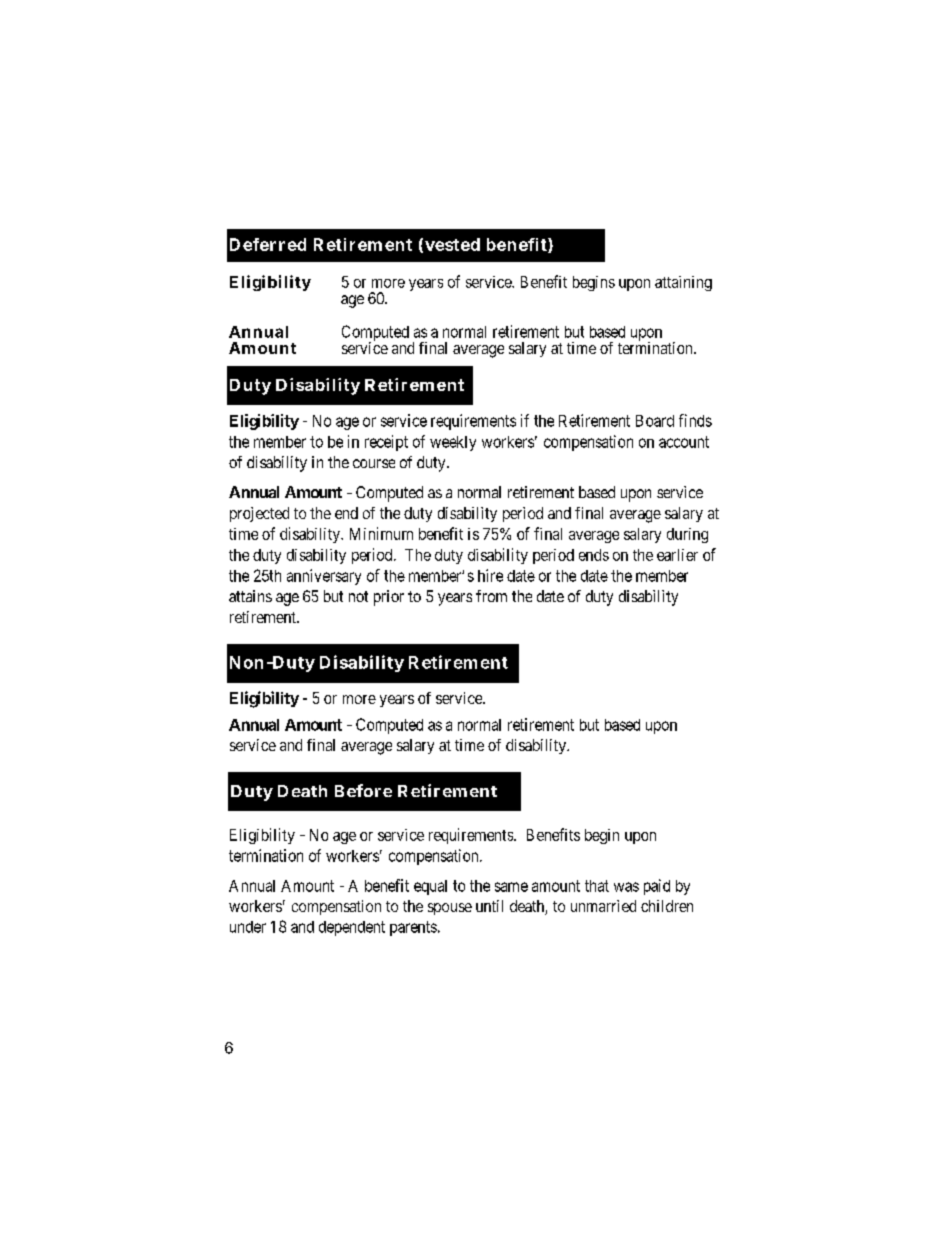  I want to click on earlier, so click(677, 555).
